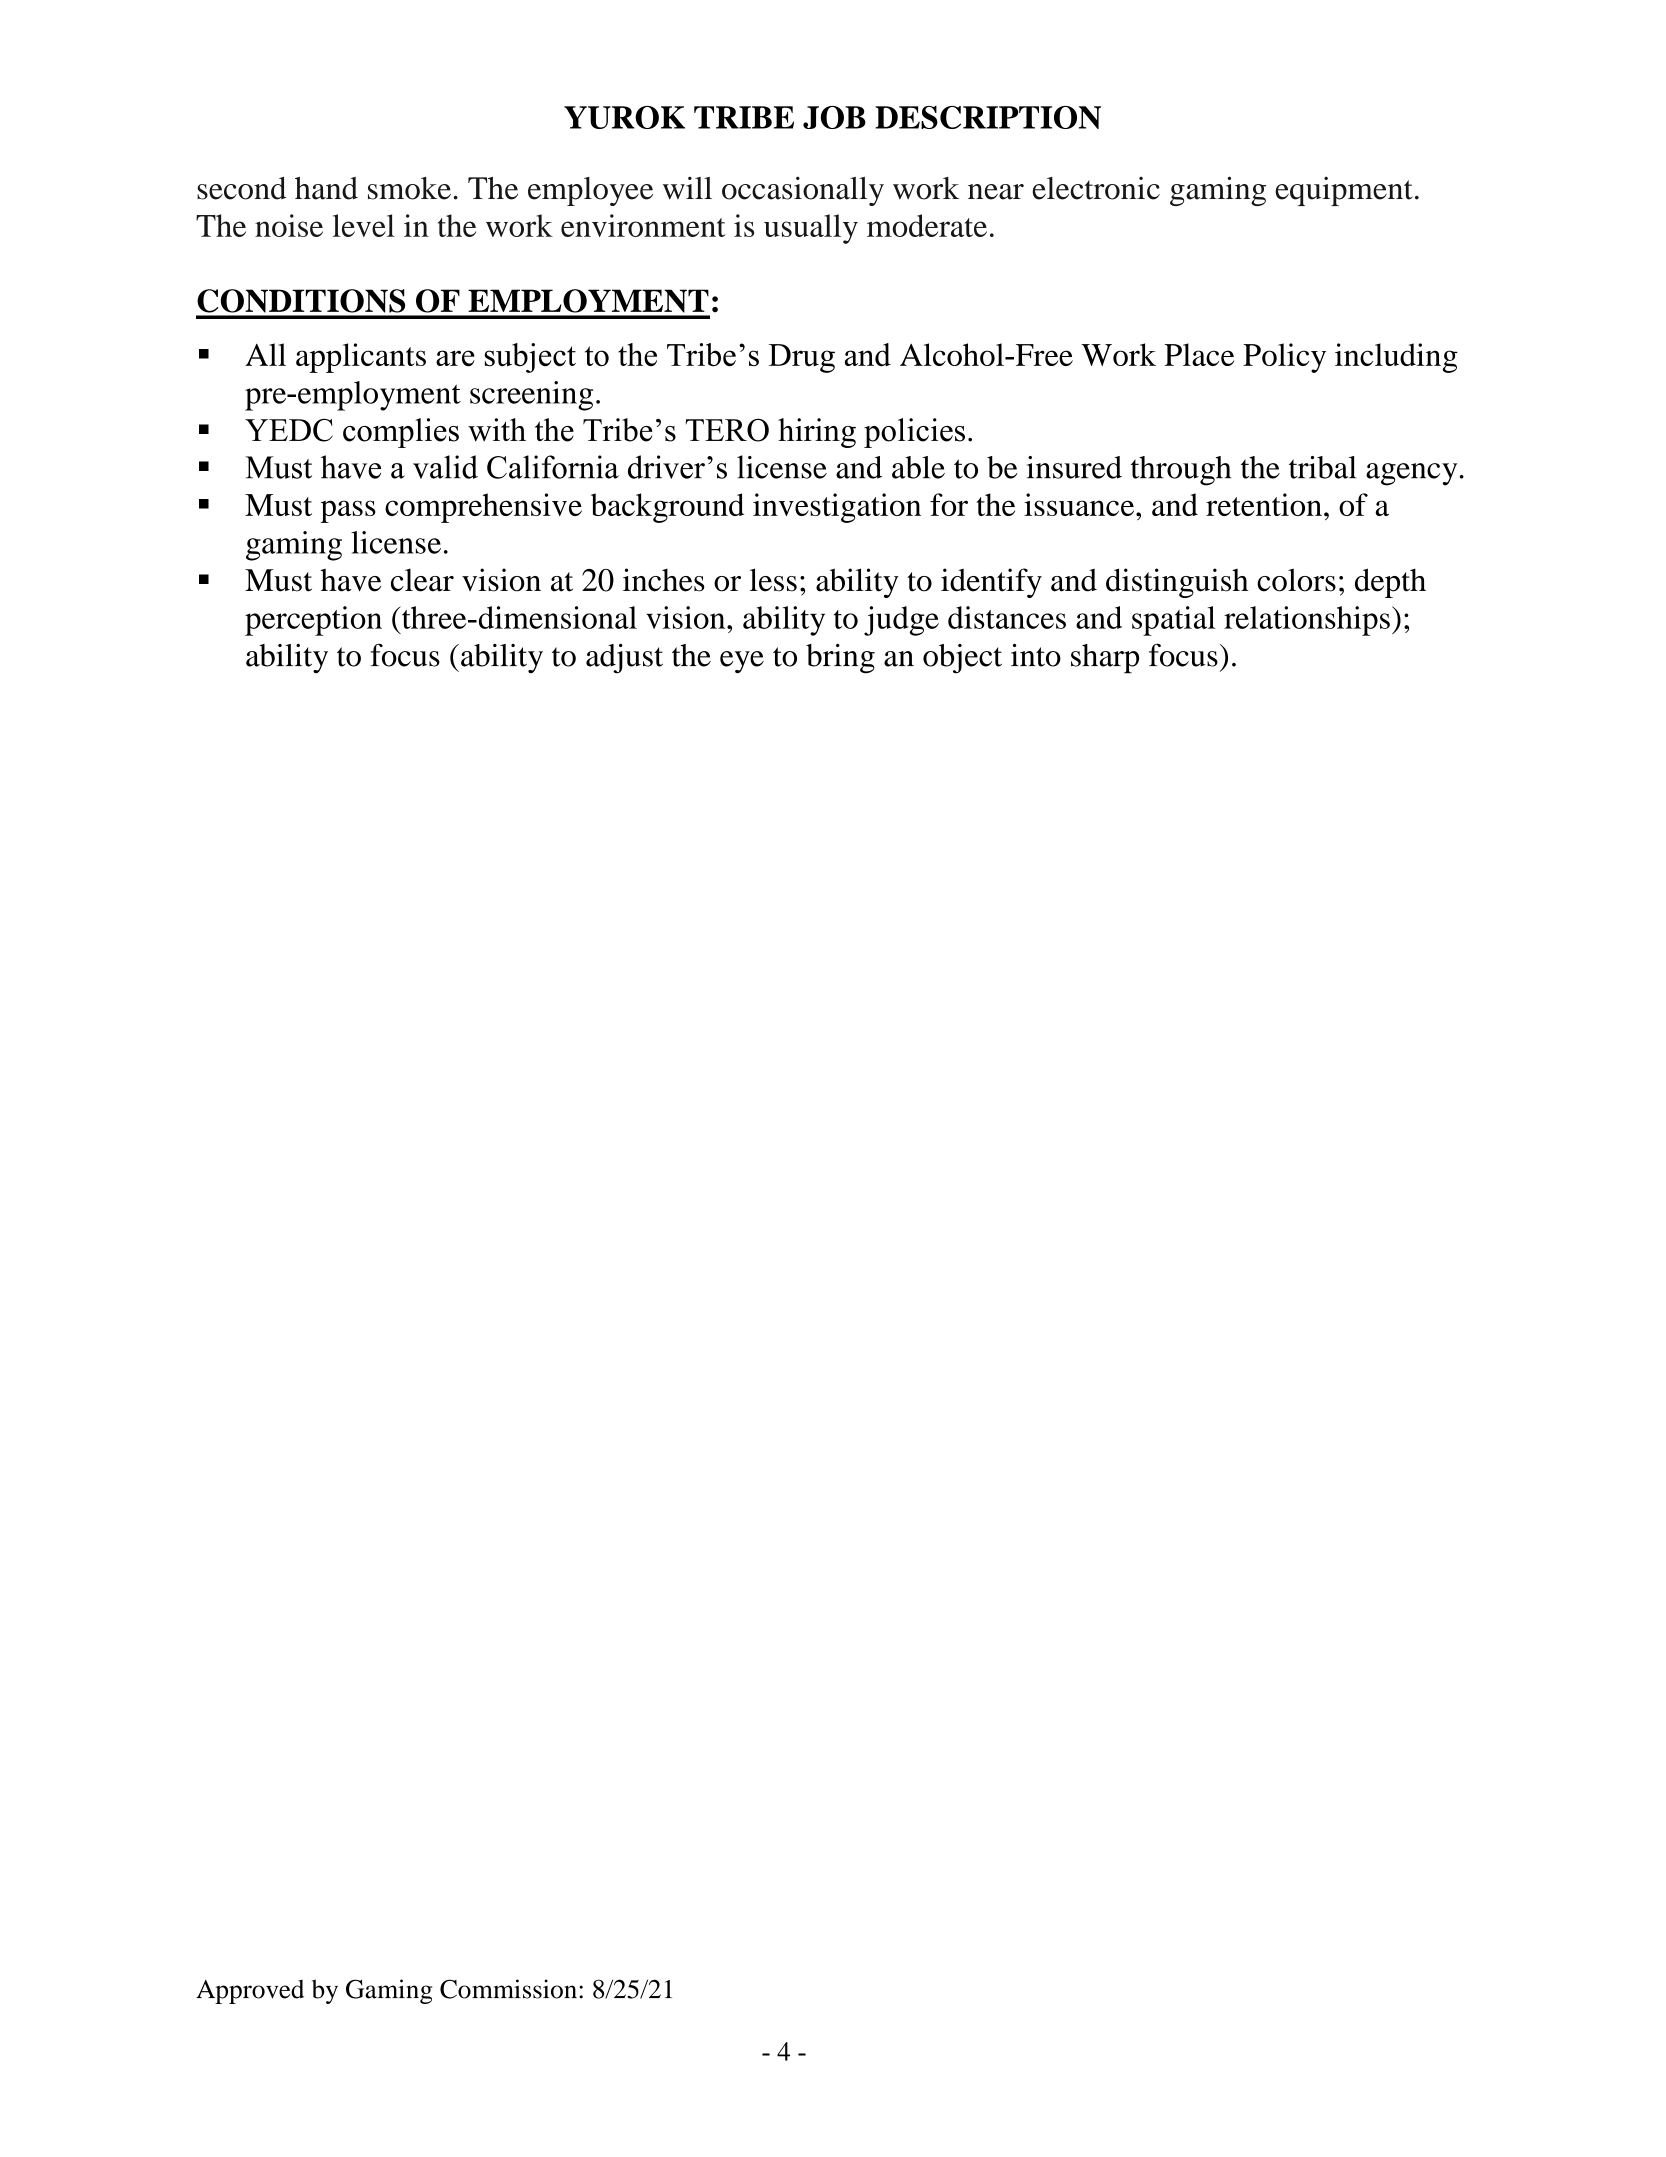 This screenshot has width=1666, height=2157. I want to click on perception, so click(313, 621).
